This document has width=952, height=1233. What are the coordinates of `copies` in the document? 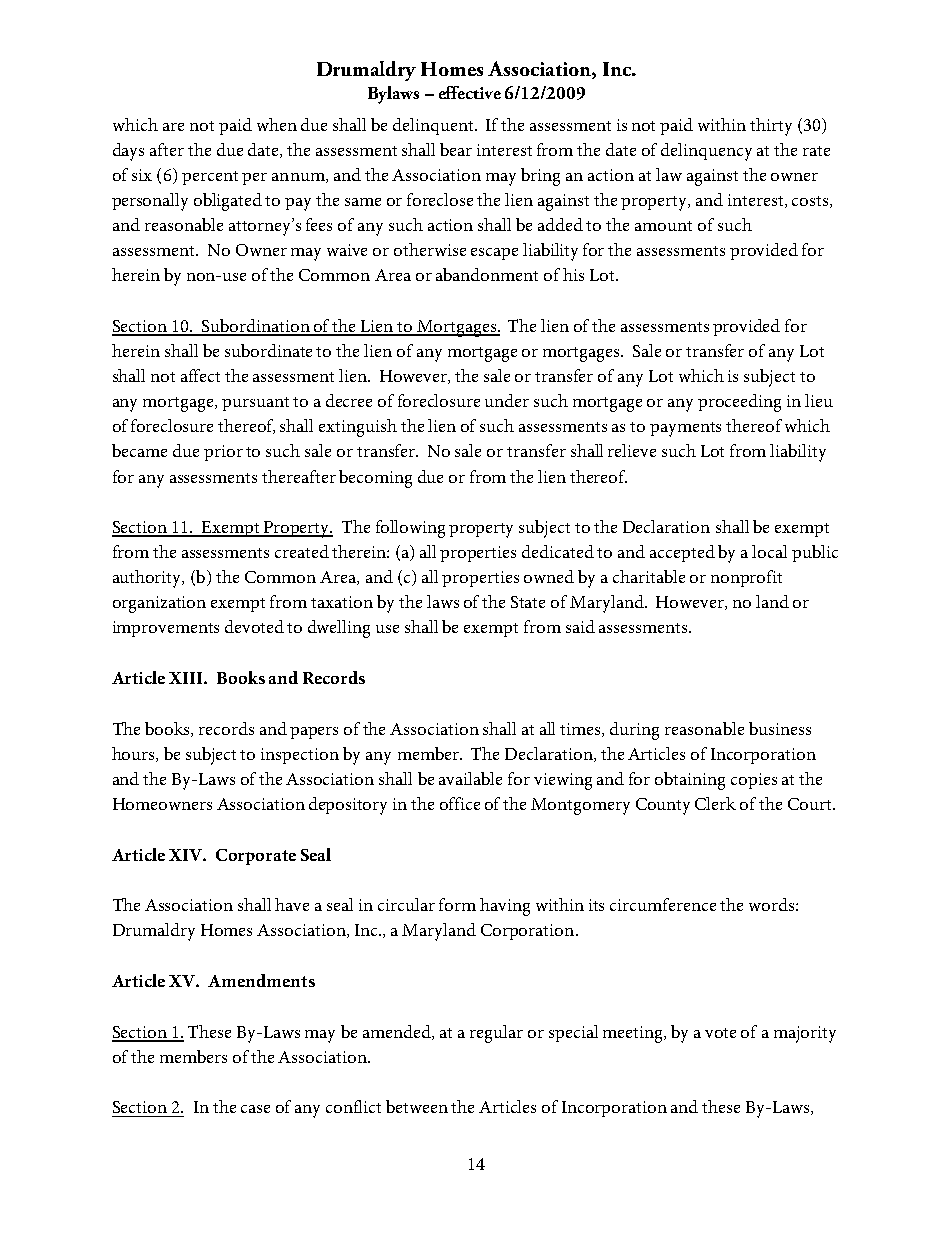 It's located at (754, 781).
